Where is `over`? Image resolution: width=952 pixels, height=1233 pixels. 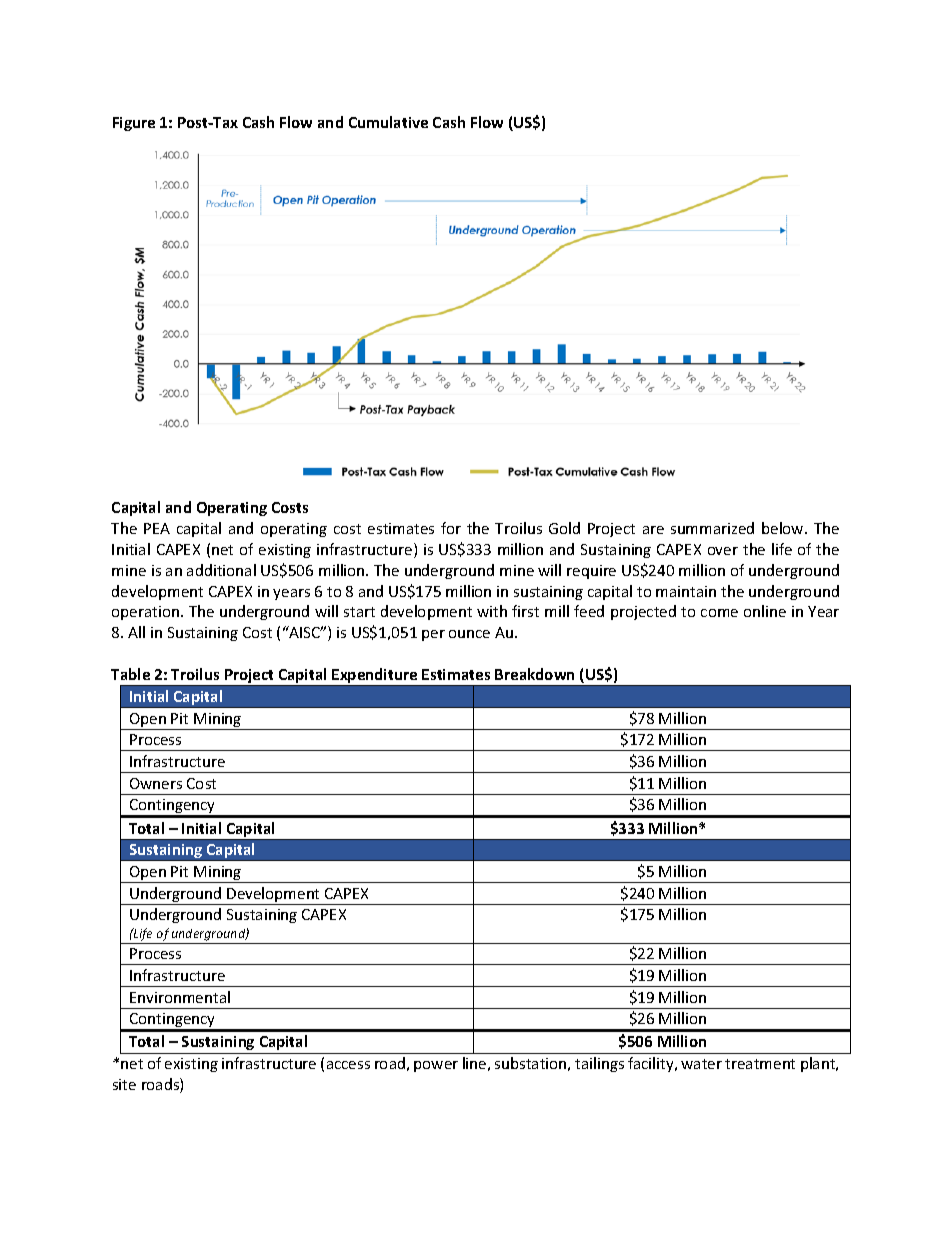
over is located at coordinates (723, 551).
